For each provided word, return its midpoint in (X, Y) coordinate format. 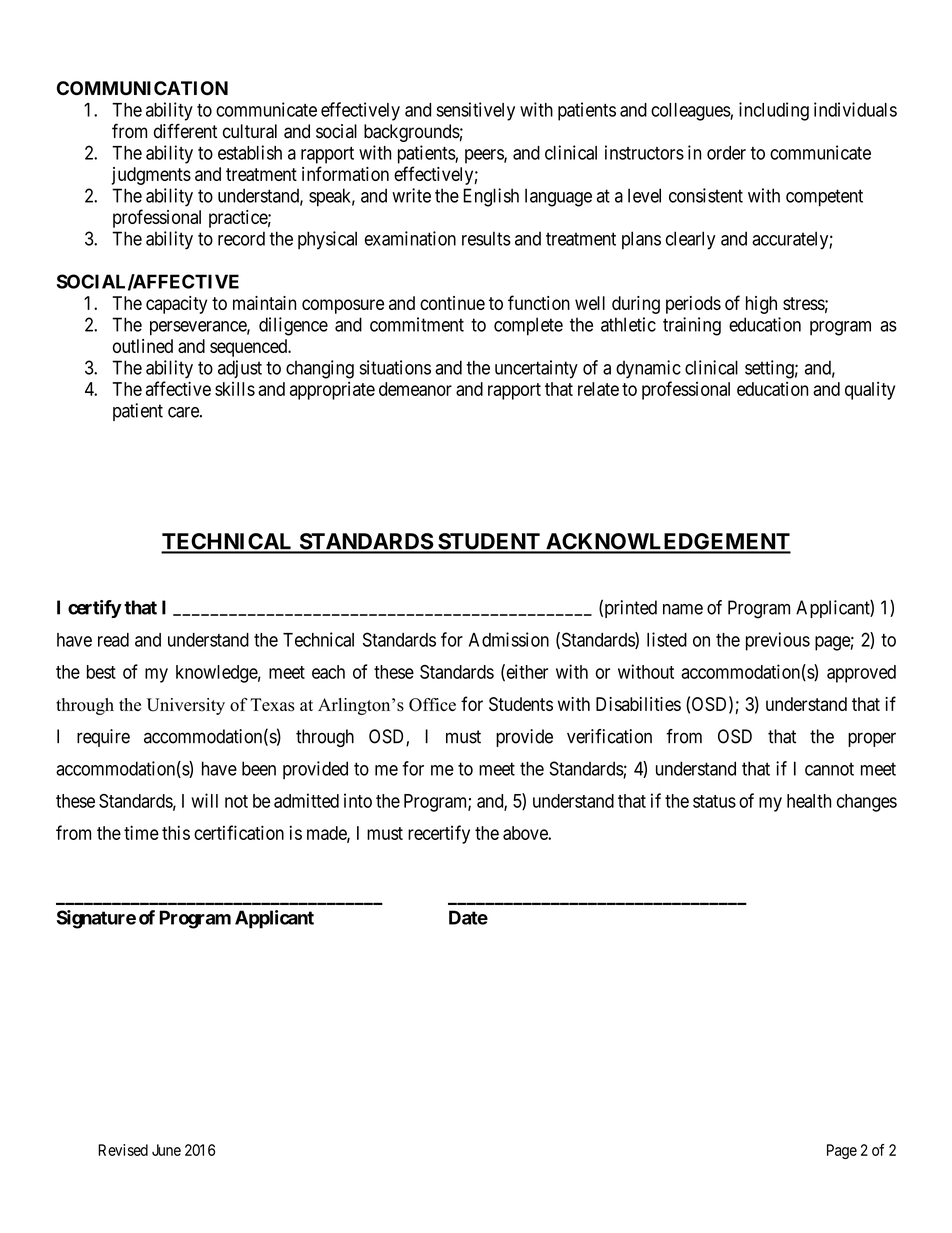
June (166, 1150)
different (185, 131)
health (809, 801)
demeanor (415, 389)
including (774, 111)
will (204, 800)
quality (870, 391)
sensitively (475, 111)
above (526, 833)
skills (235, 389)
